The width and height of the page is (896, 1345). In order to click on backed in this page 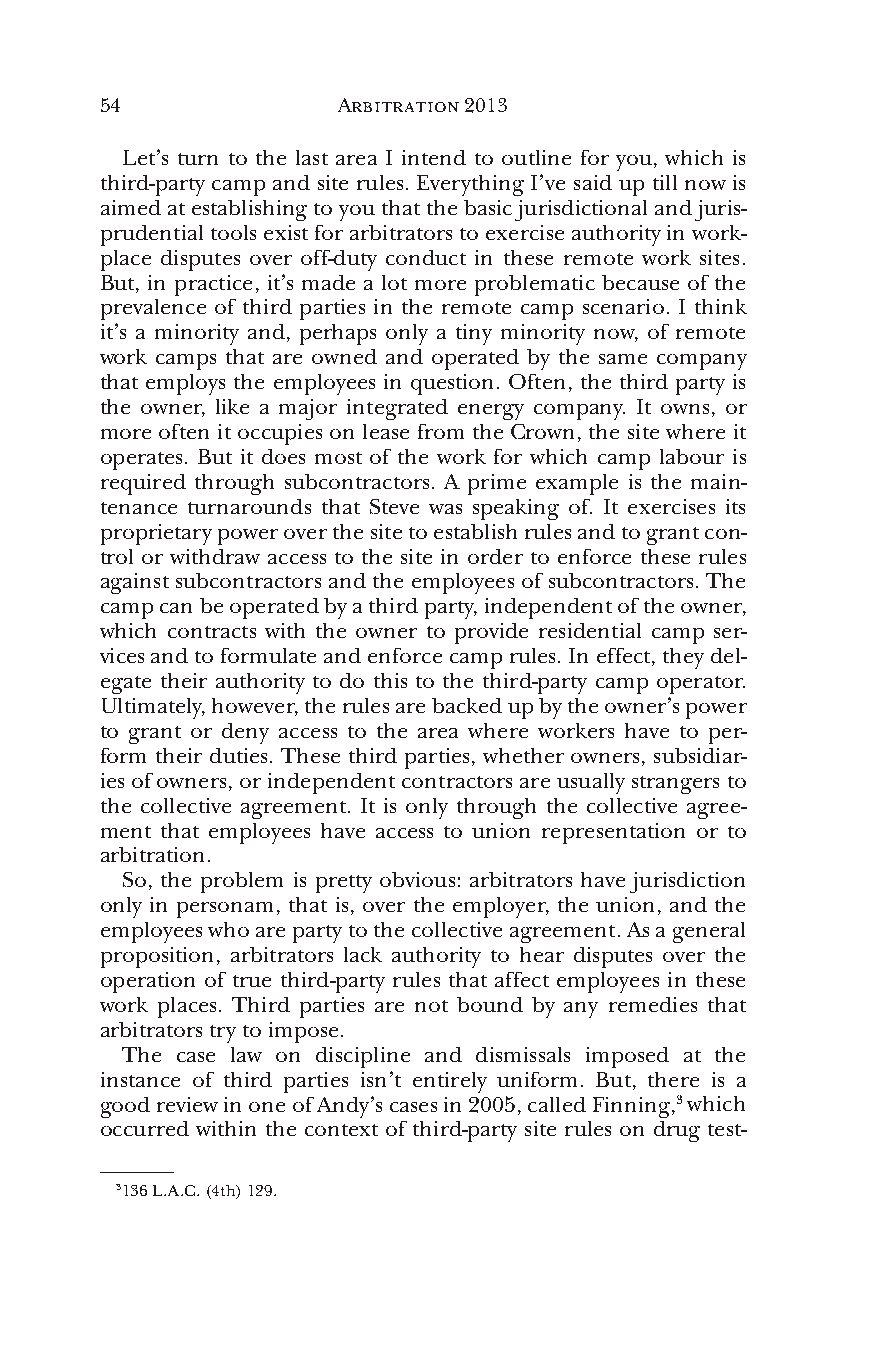, I will do `click(467, 705)`.
